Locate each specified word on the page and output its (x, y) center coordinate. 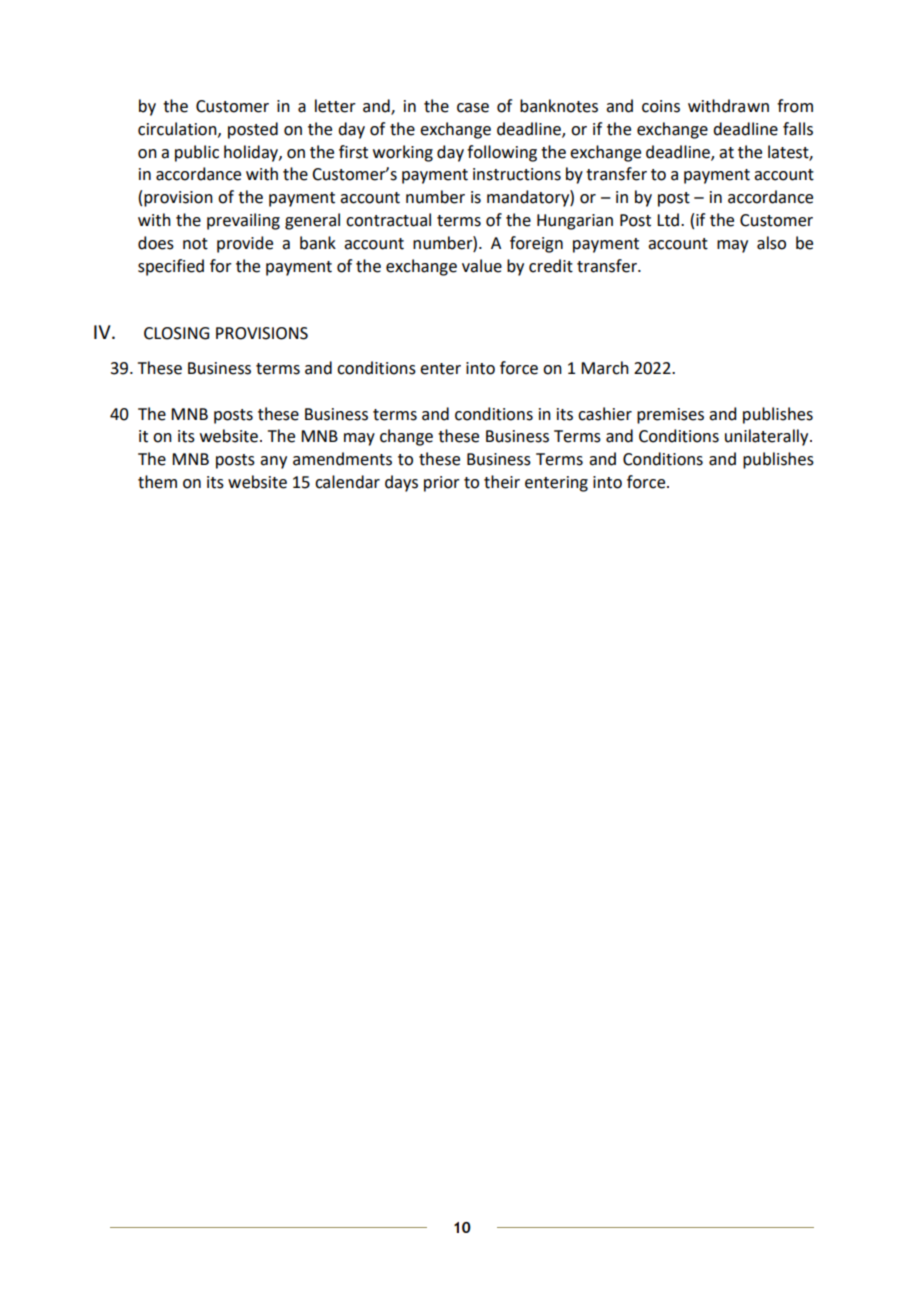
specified (171, 267)
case (473, 108)
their (502, 482)
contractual (388, 220)
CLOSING (176, 333)
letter (335, 106)
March (605, 368)
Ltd (668, 220)
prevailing (243, 221)
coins (661, 106)
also (771, 243)
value (482, 266)
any (273, 462)
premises (670, 416)
